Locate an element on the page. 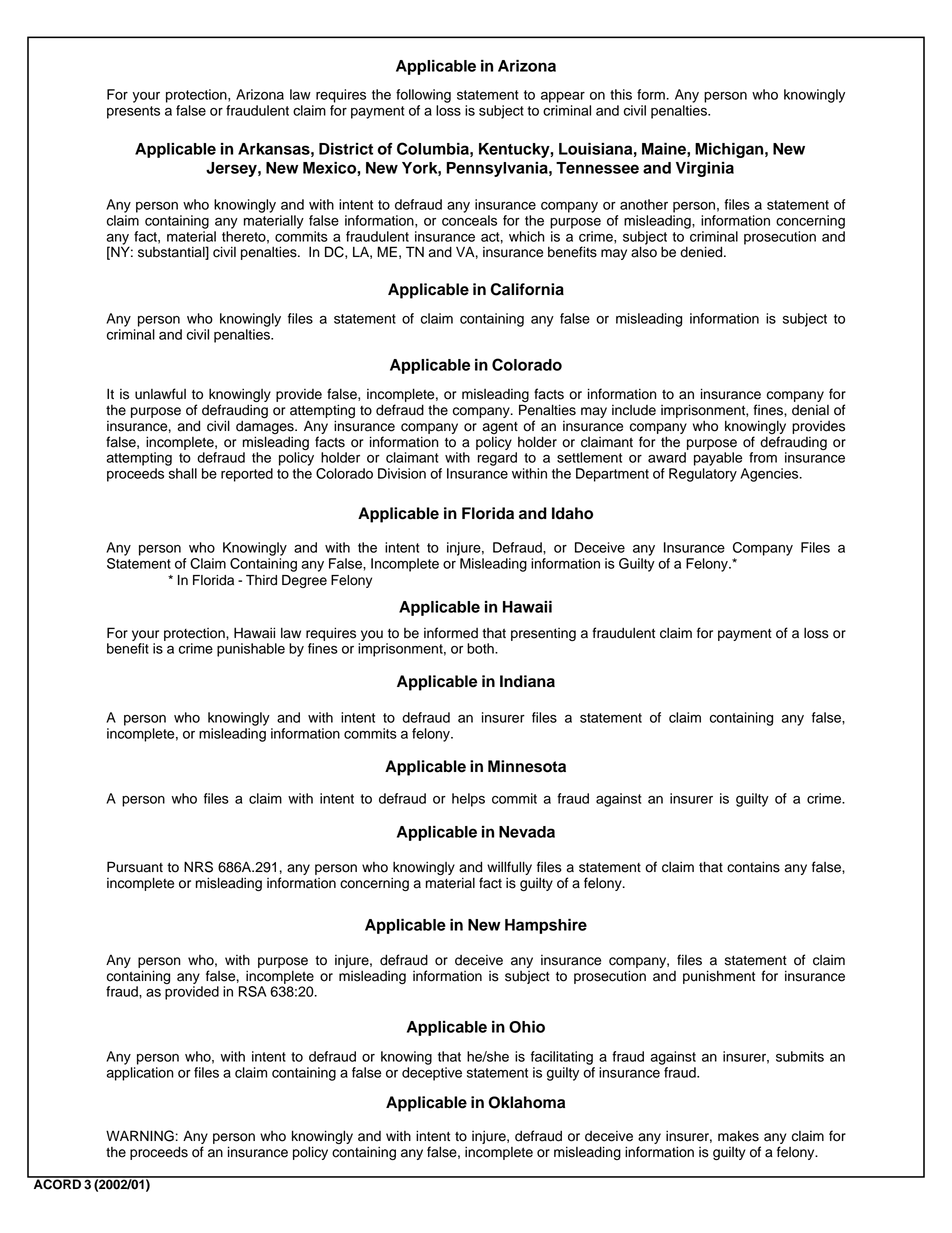 The height and width of the image is (1233, 952). helps is located at coordinates (468, 800).
